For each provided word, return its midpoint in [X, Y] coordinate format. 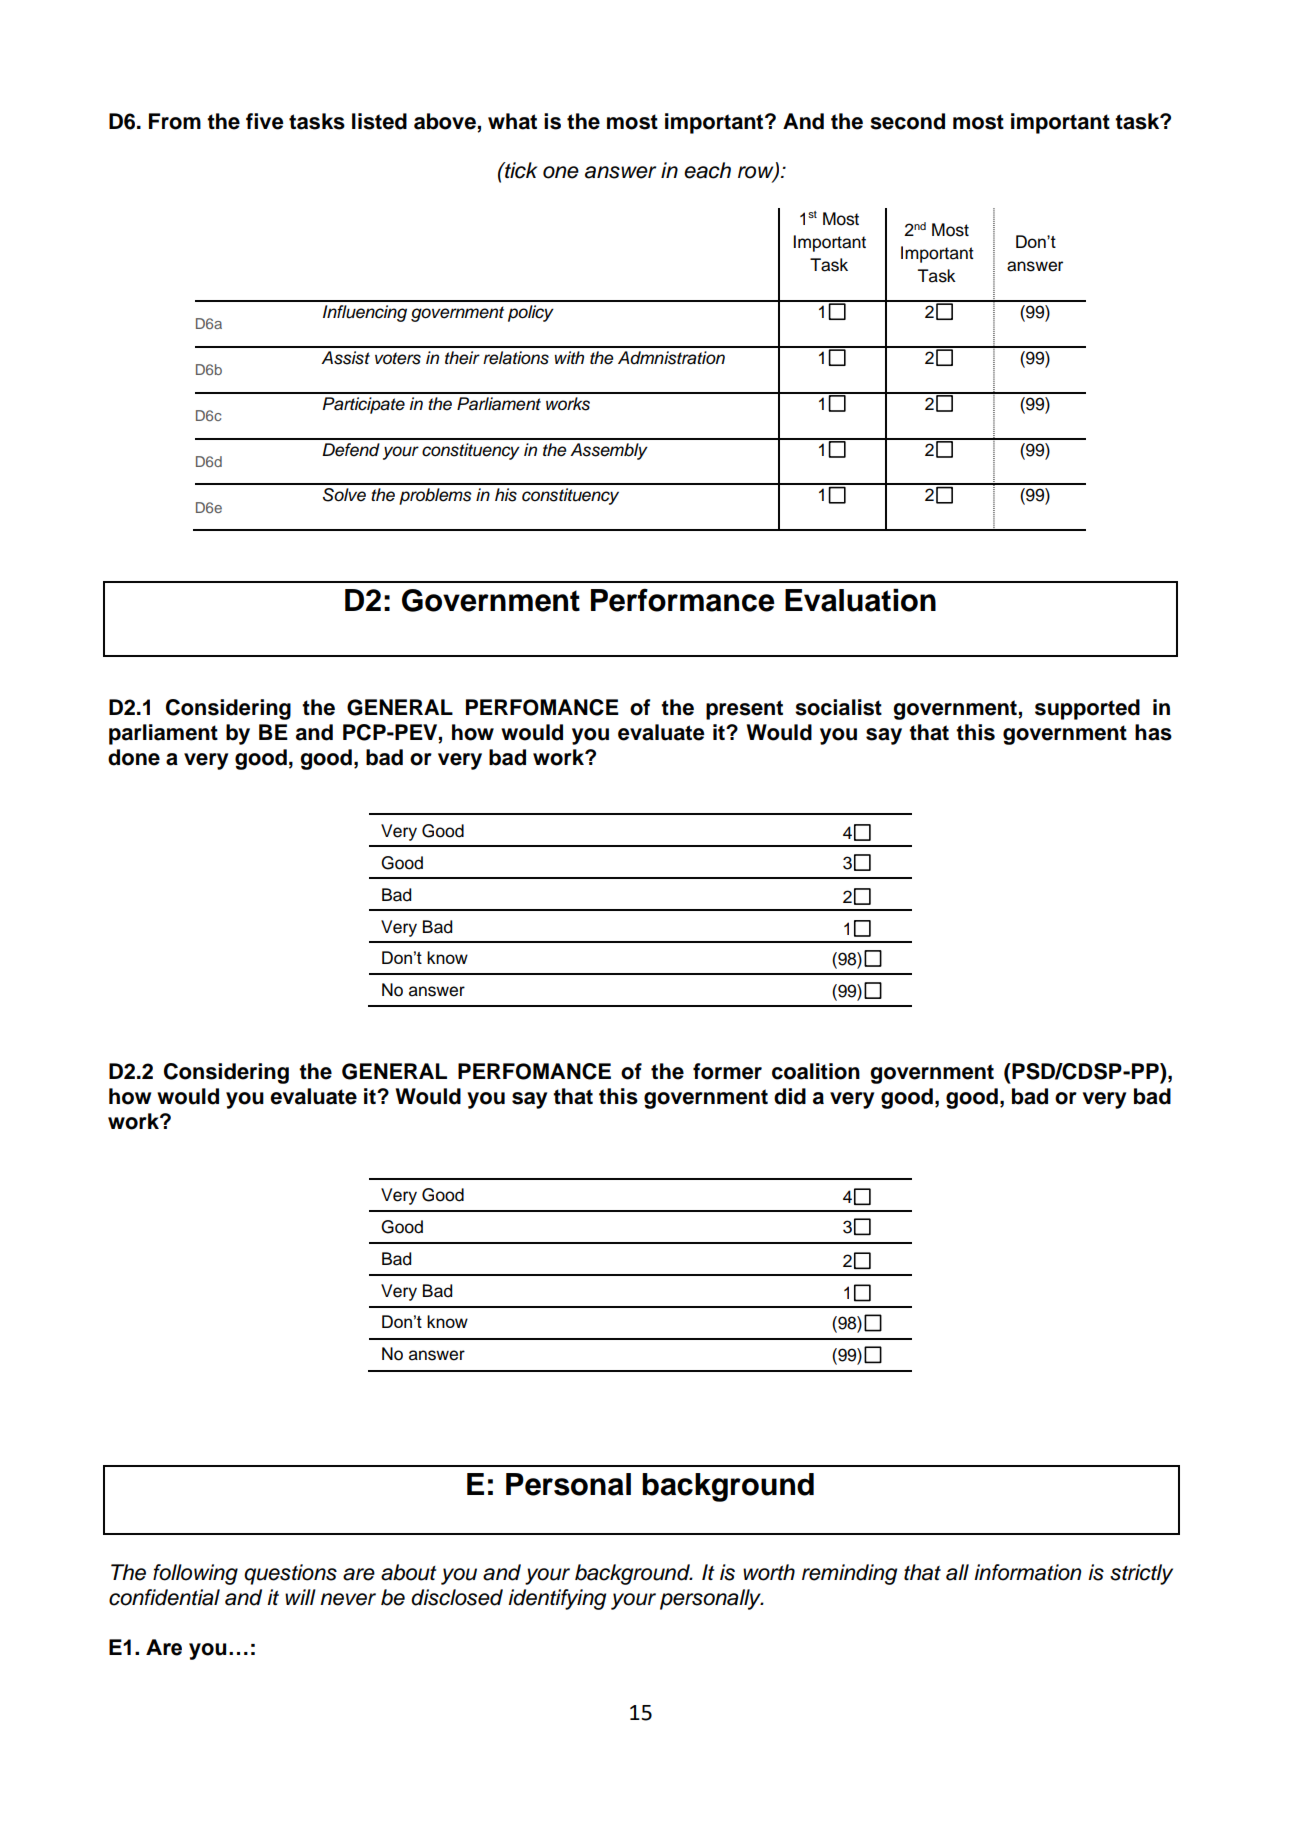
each [707, 170]
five [265, 121]
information [1027, 1572]
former [727, 1071]
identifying [557, 1599]
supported [1087, 709]
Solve [344, 495]
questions [290, 1574]
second [907, 121]
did [790, 1096]
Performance [683, 600]
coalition [816, 1071]
